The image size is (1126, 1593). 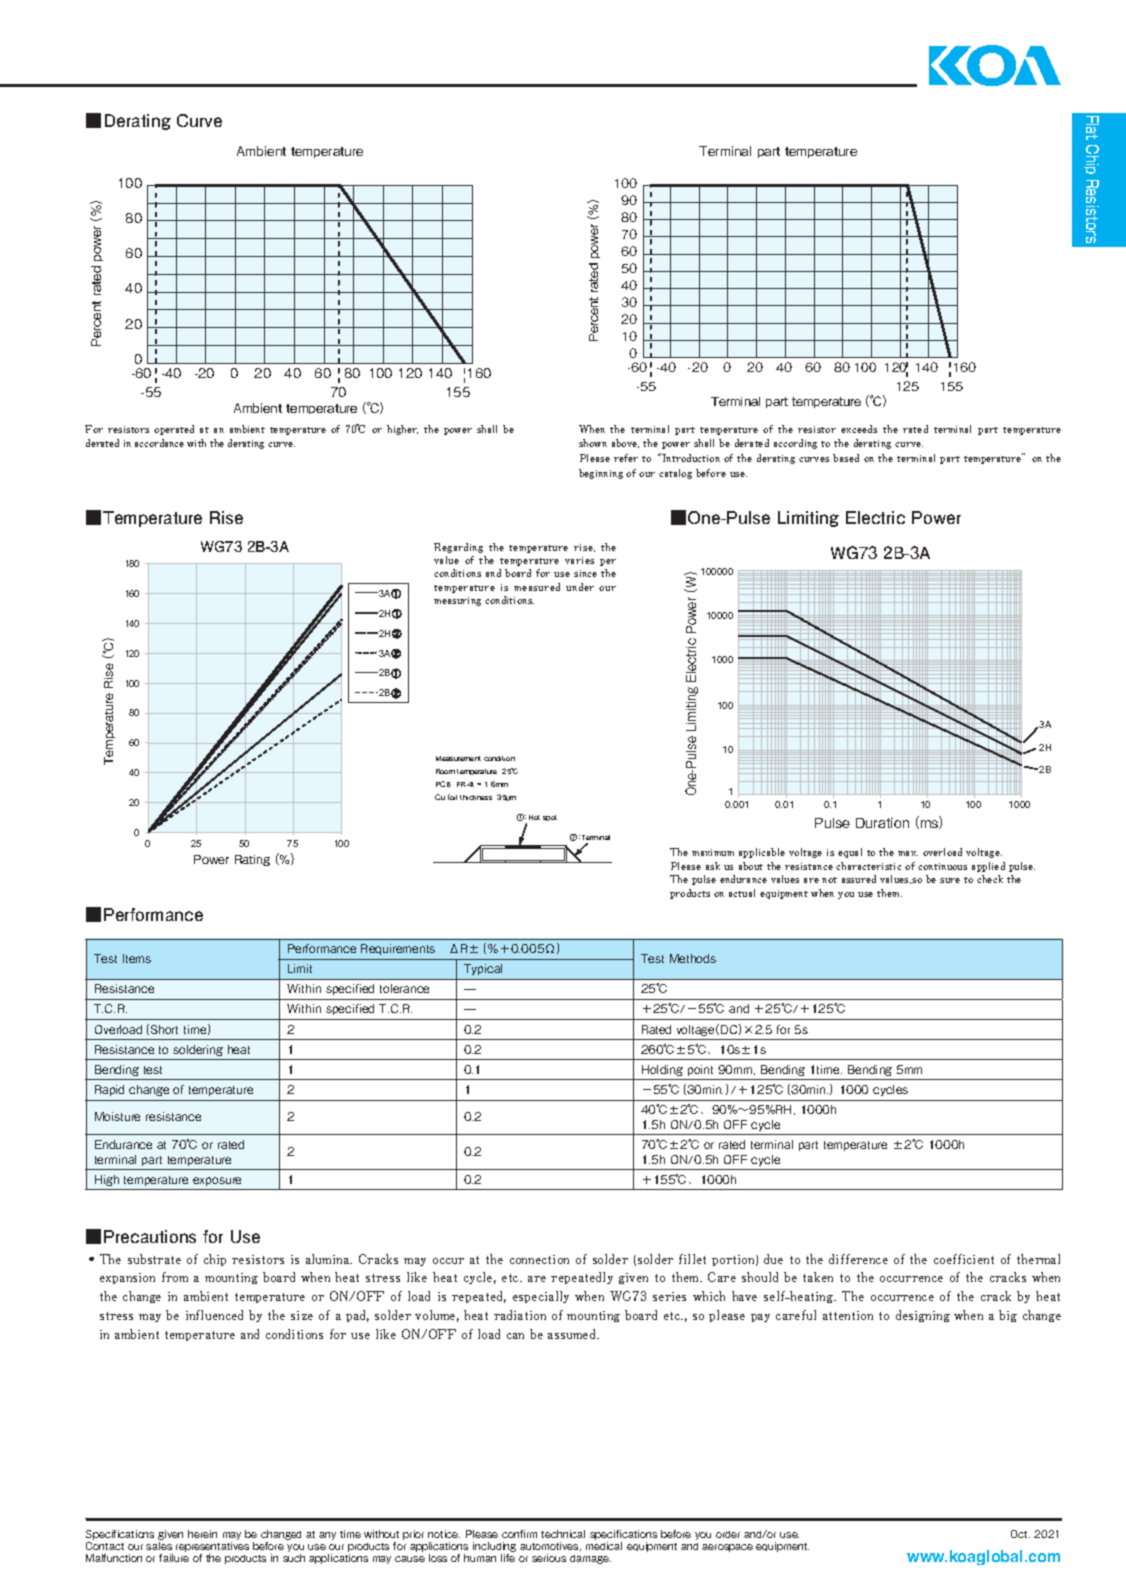 What do you see at coordinates (483, 969) in the document?
I see `Typical` at bounding box center [483, 969].
